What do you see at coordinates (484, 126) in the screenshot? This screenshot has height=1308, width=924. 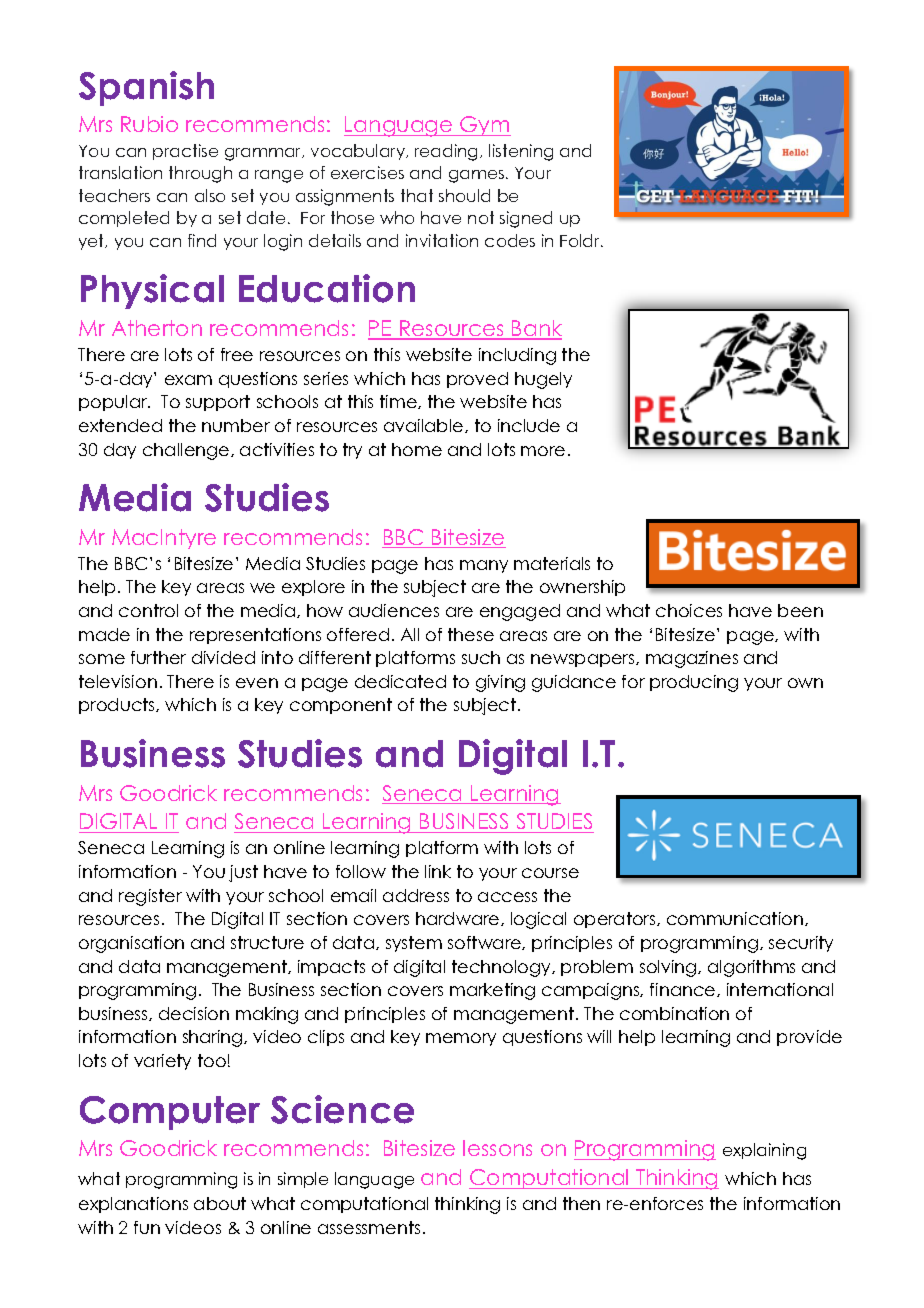 I see `Gym` at bounding box center [484, 126].
